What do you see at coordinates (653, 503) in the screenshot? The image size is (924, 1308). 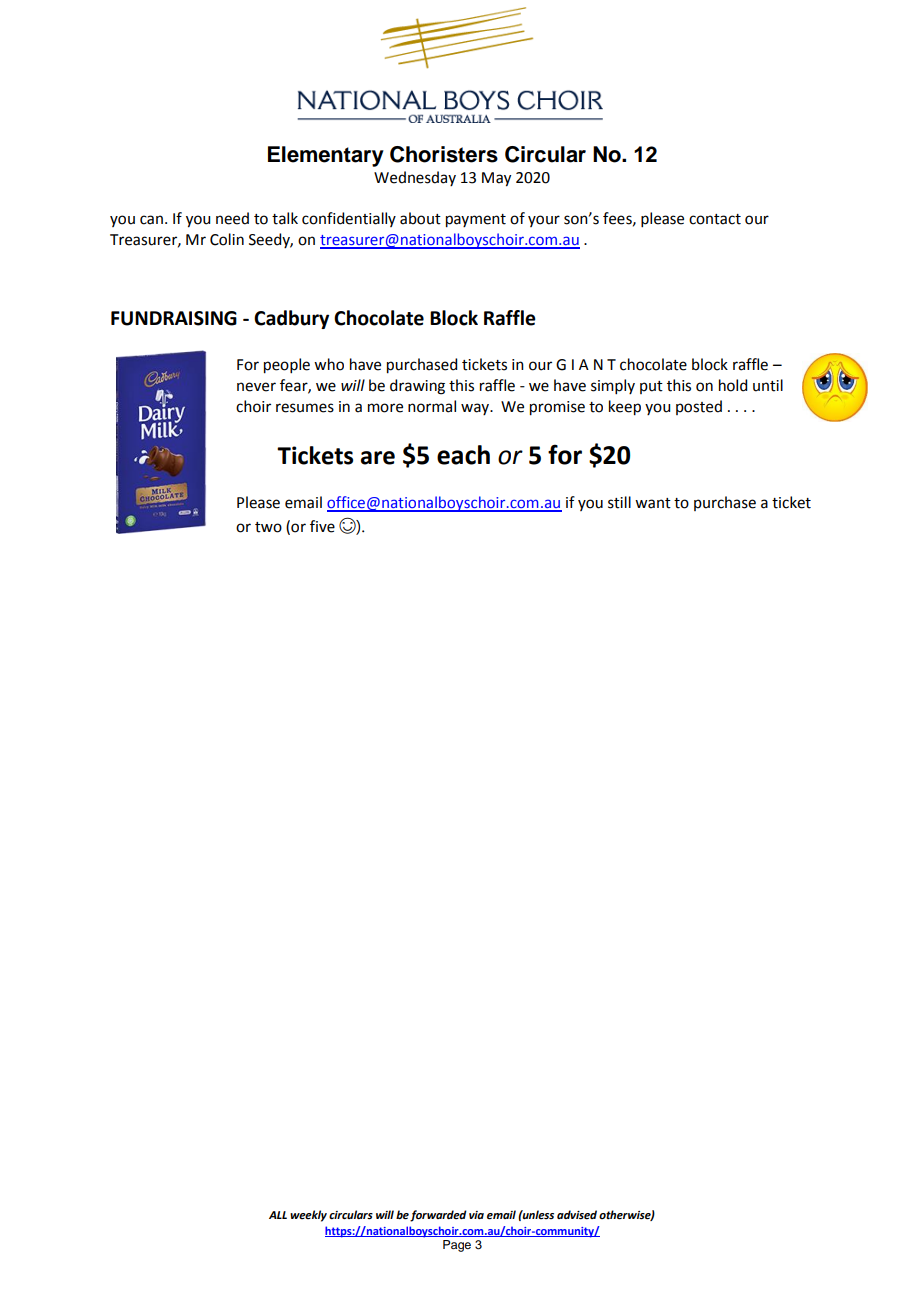 I see `want` at bounding box center [653, 503].
